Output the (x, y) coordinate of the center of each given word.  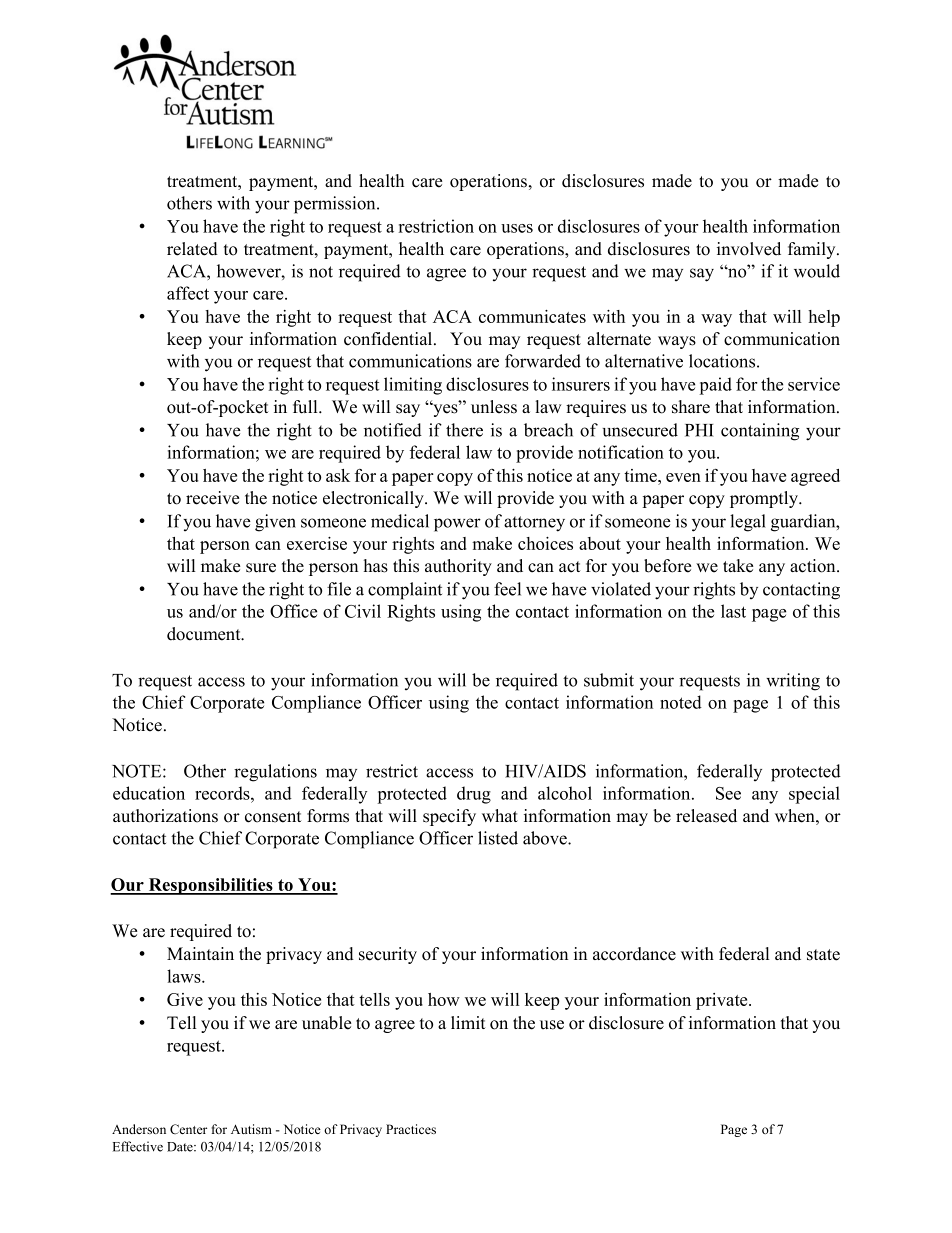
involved (749, 249)
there (464, 430)
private (723, 1001)
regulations (275, 773)
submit (609, 680)
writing (793, 682)
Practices (411, 1129)
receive (212, 498)
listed (498, 838)
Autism (251, 1129)
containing (760, 432)
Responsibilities (211, 886)
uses (517, 228)
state (823, 955)
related (192, 249)
